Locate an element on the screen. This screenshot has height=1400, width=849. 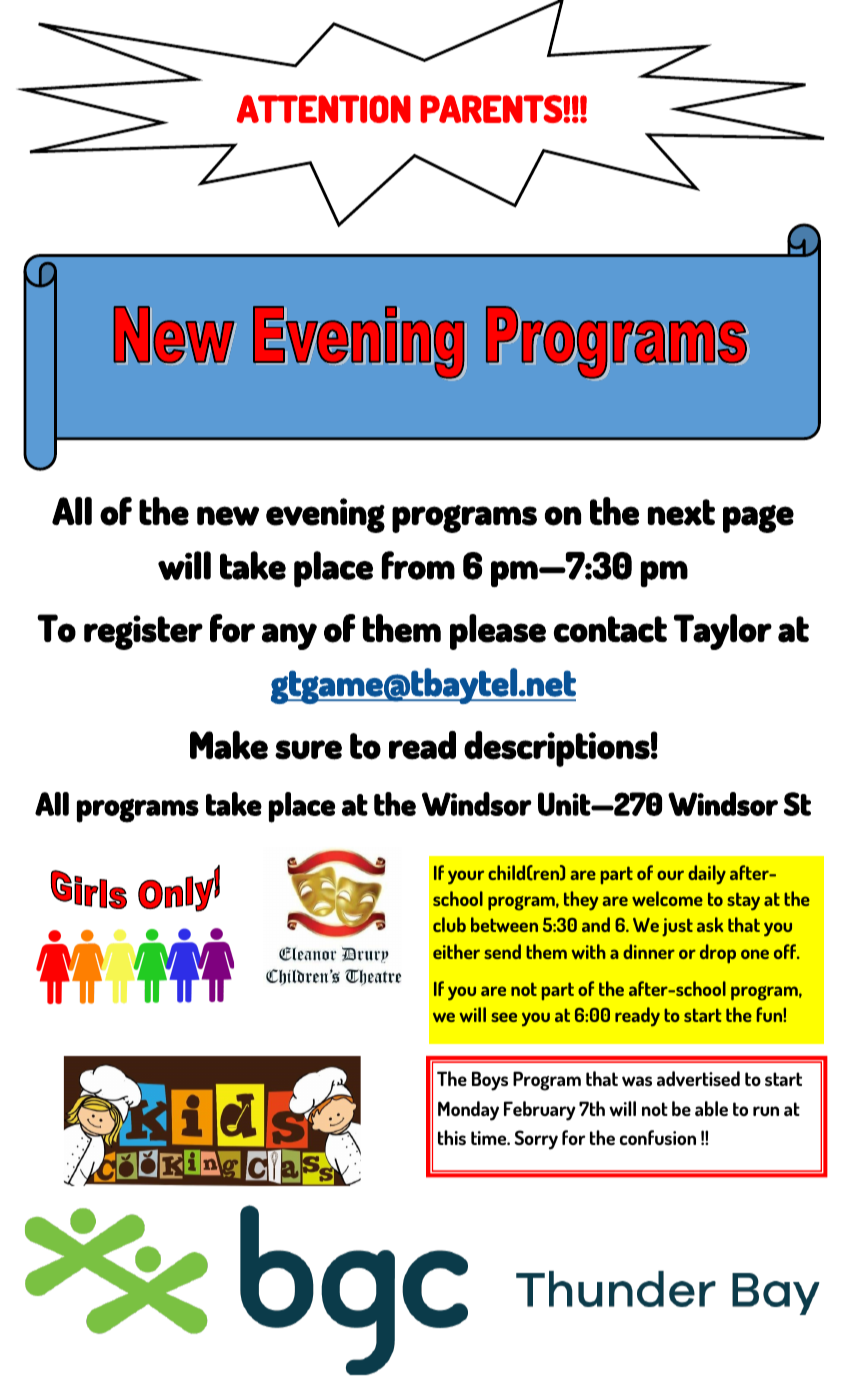
register is located at coordinates (143, 632).
